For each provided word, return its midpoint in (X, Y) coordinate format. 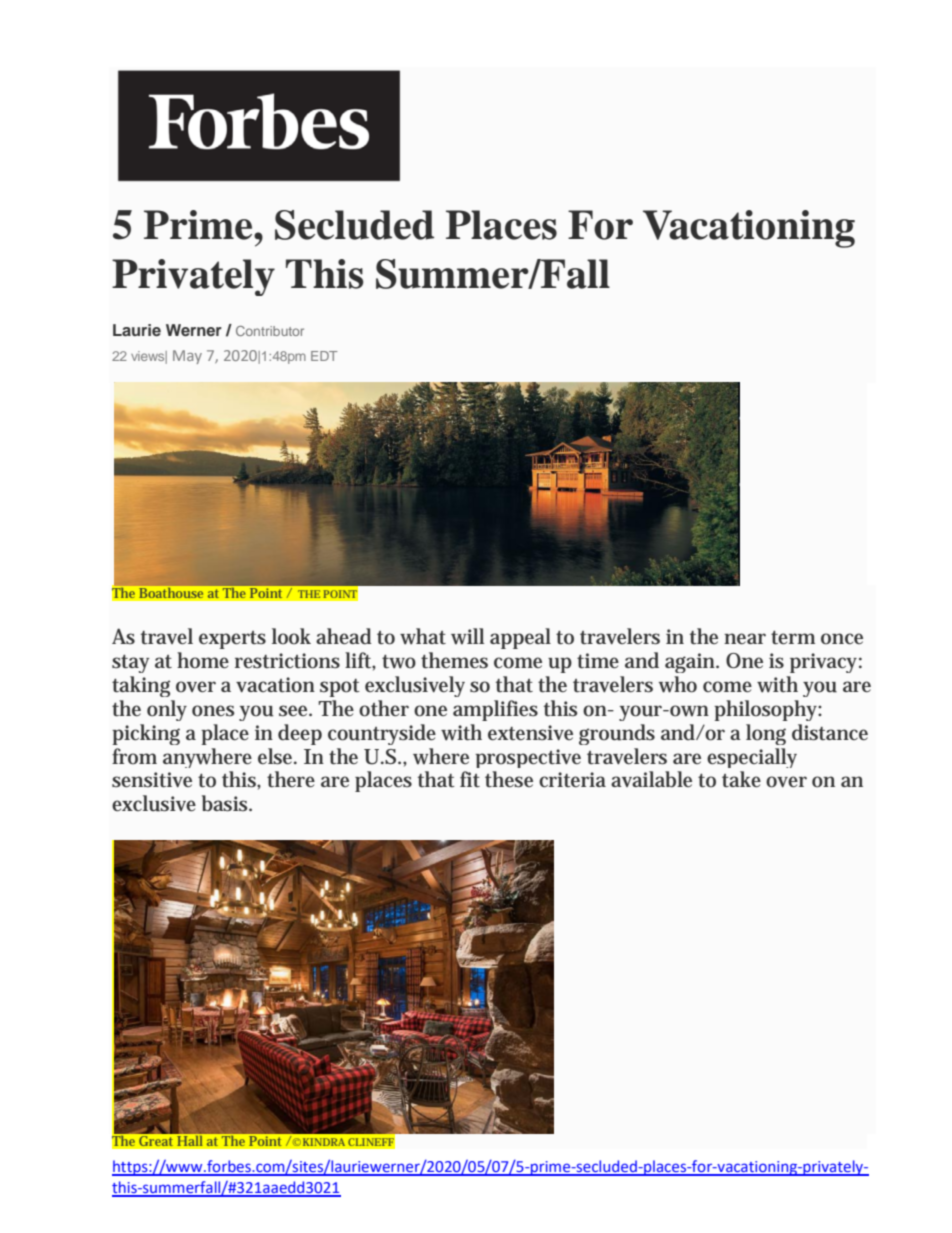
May (187, 357)
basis (226, 803)
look (291, 636)
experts (232, 640)
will (467, 636)
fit (470, 779)
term (793, 638)
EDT (324, 356)
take (741, 779)
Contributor (270, 331)
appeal (520, 638)
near (745, 639)
